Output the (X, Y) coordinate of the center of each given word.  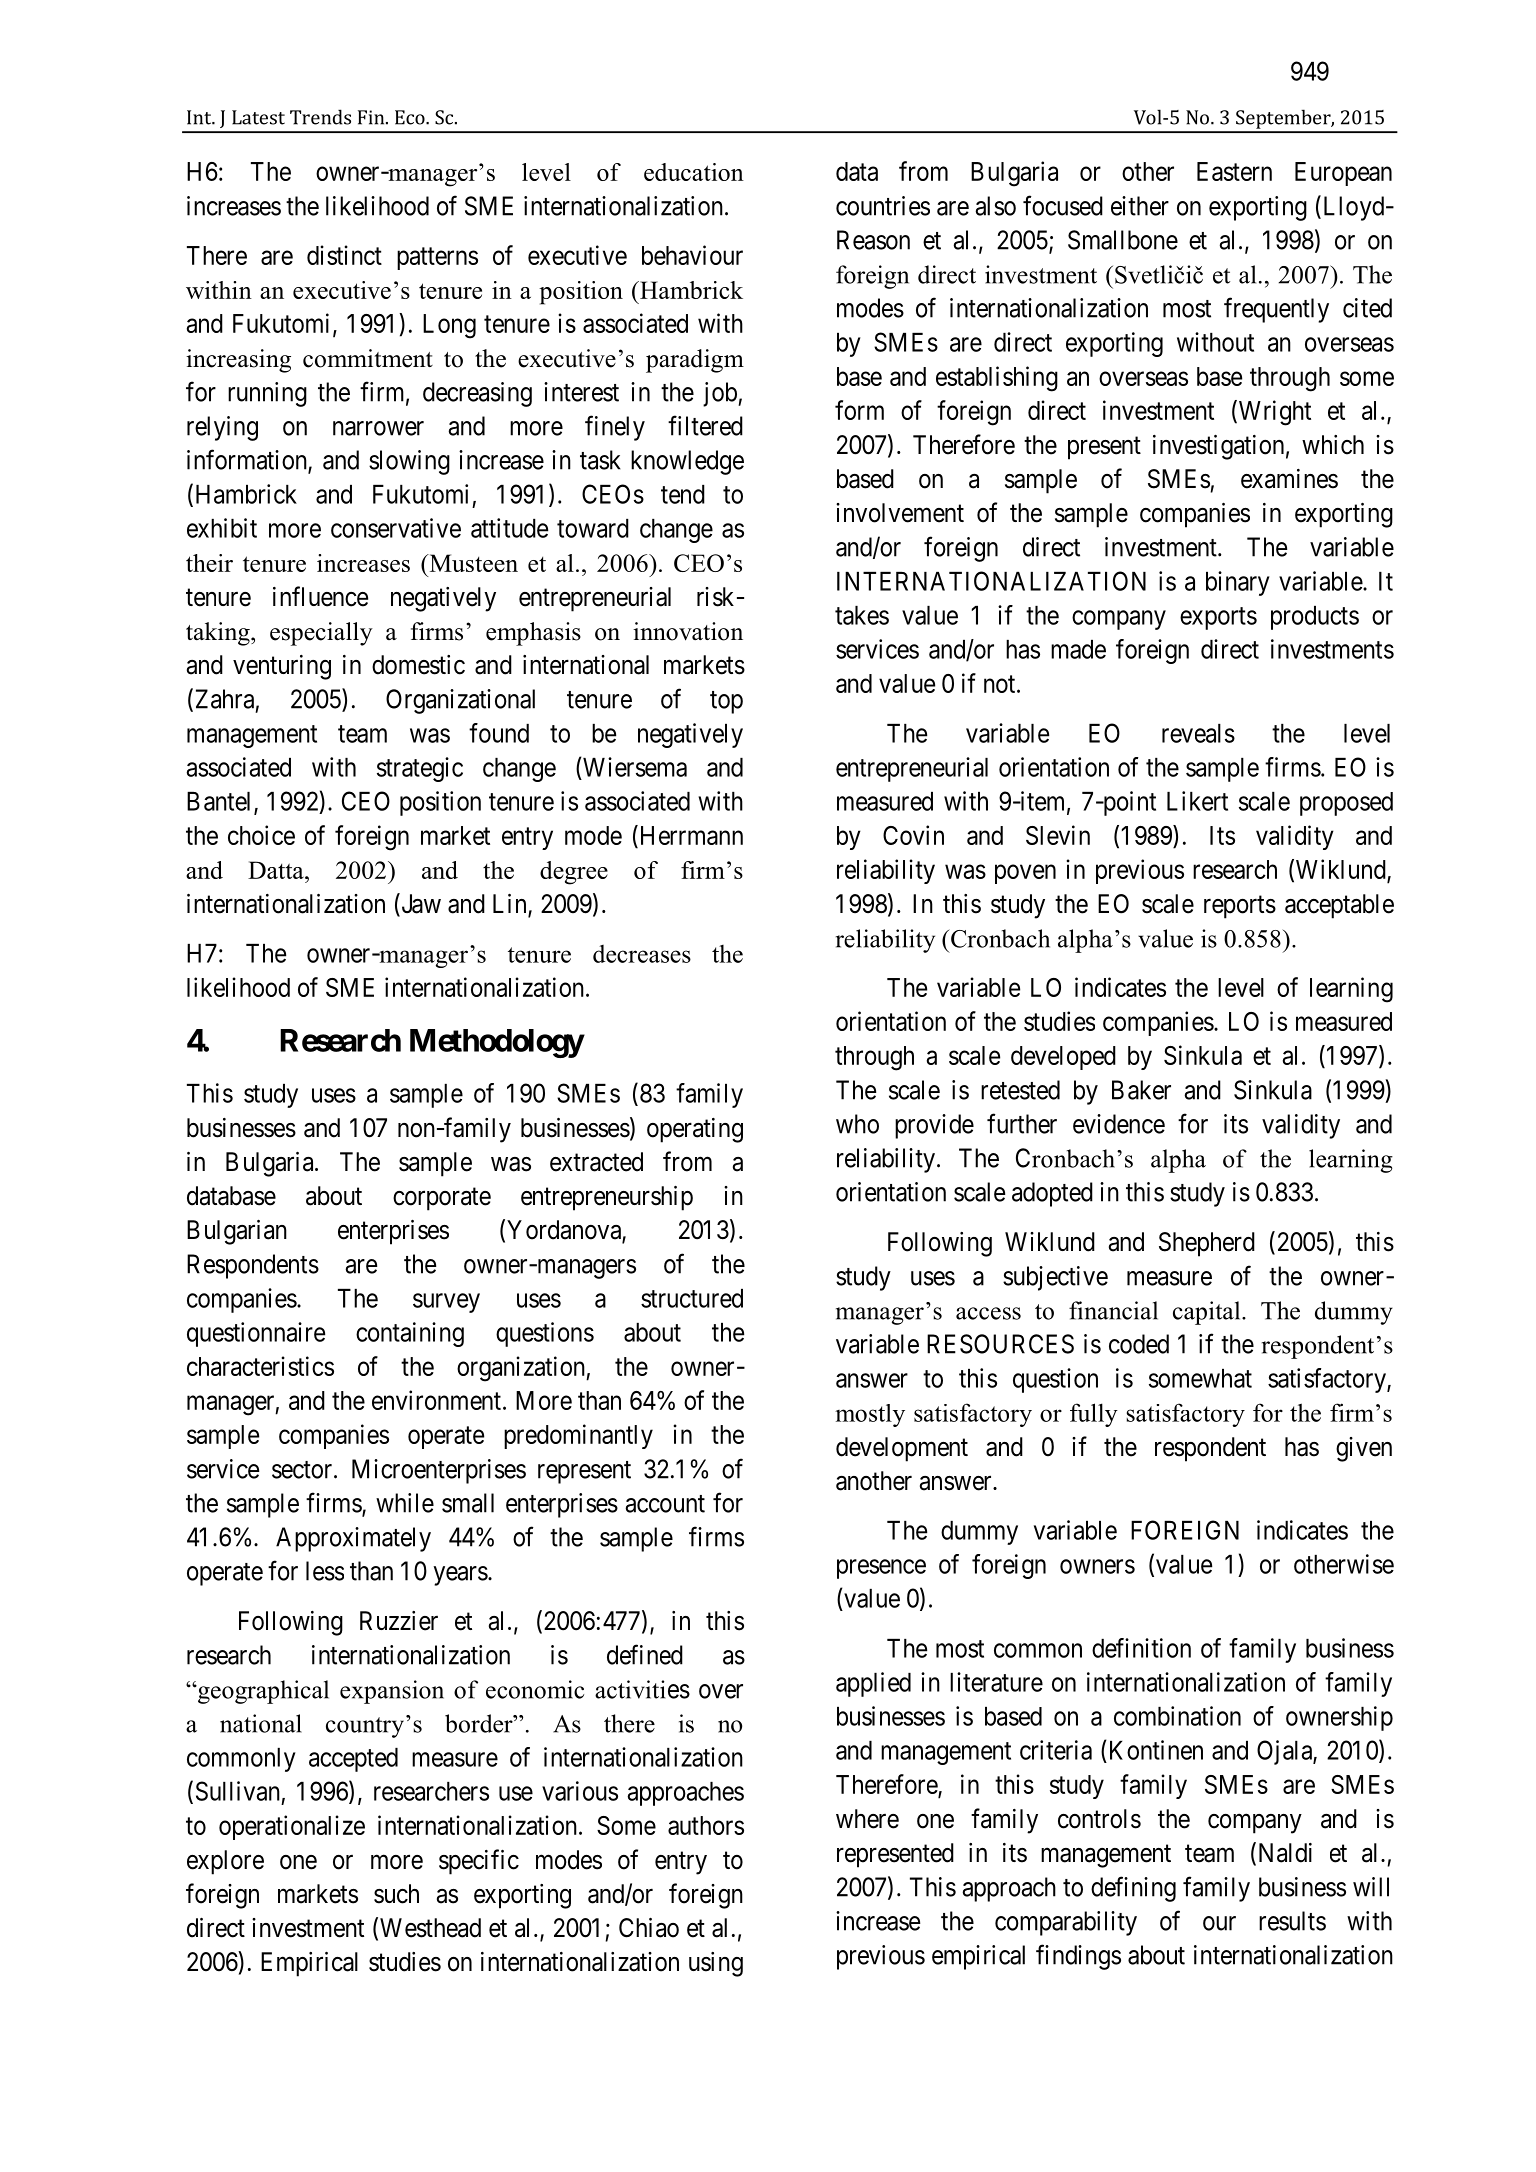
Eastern (1234, 171)
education (694, 172)
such (396, 1894)
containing (410, 1334)
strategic (420, 769)
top (726, 702)
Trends (320, 117)
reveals (1198, 733)
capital (1208, 1313)
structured (692, 1298)
